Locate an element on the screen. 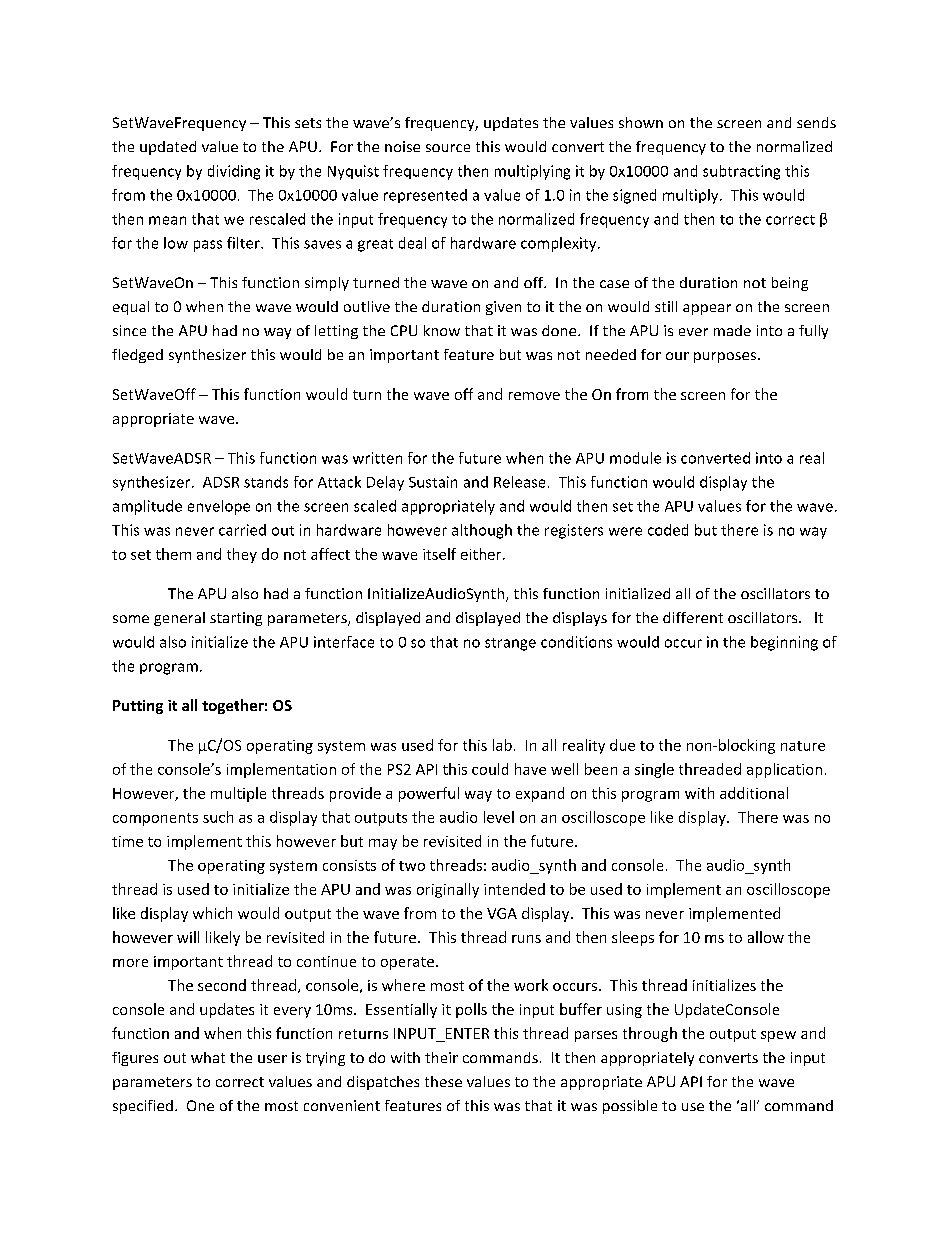 This screenshot has width=952, height=1233. what is located at coordinates (208, 1057).
